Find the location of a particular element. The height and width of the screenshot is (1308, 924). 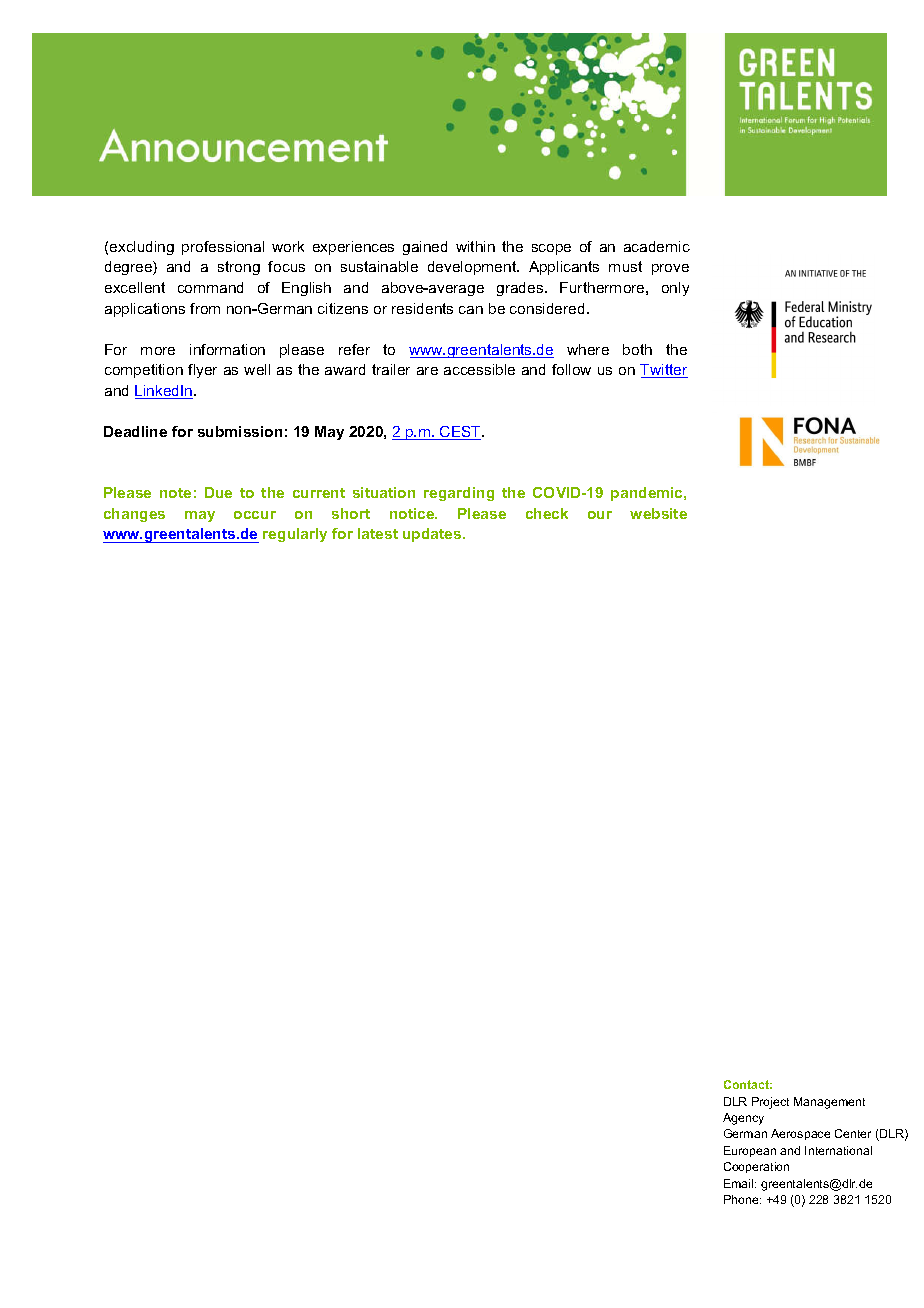

development is located at coordinates (473, 268).
